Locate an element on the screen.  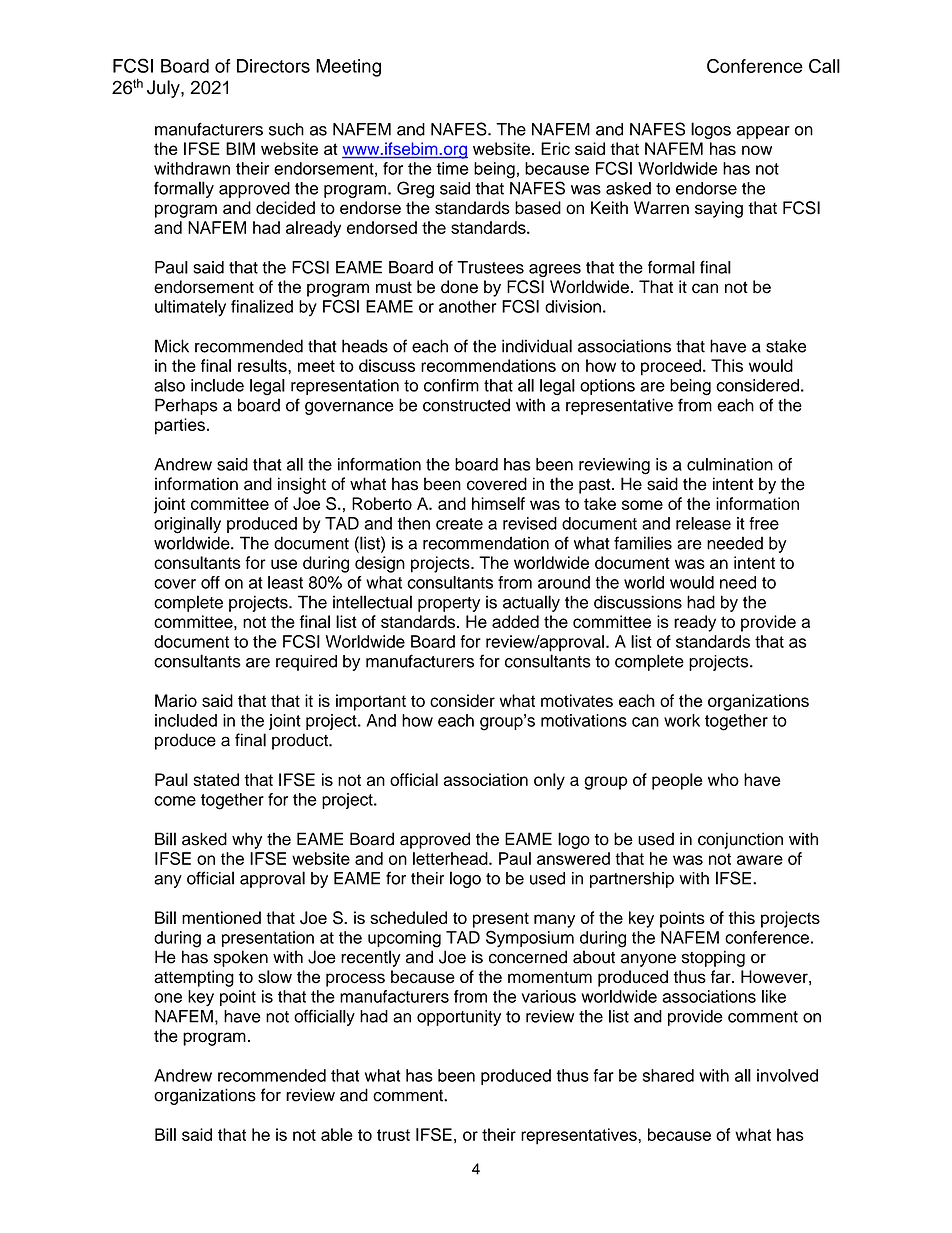
able is located at coordinates (337, 1134).
